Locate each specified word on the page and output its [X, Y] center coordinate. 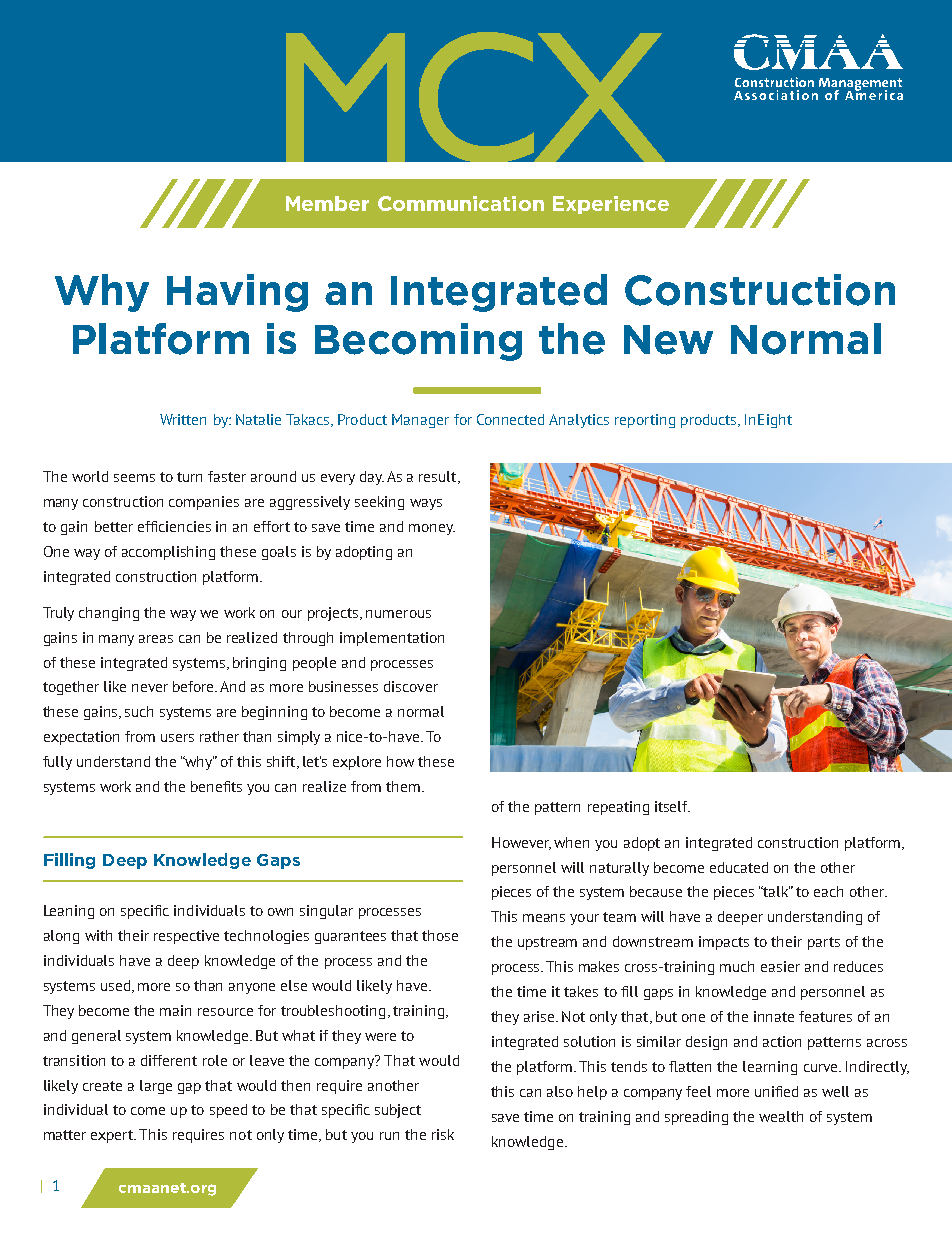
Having [237, 293]
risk [443, 1134]
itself [672, 806]
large [156, 1087]
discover [411, 686]
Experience [611, 205]
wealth [781, 1116]
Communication [461, 203]
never [150, 688]
